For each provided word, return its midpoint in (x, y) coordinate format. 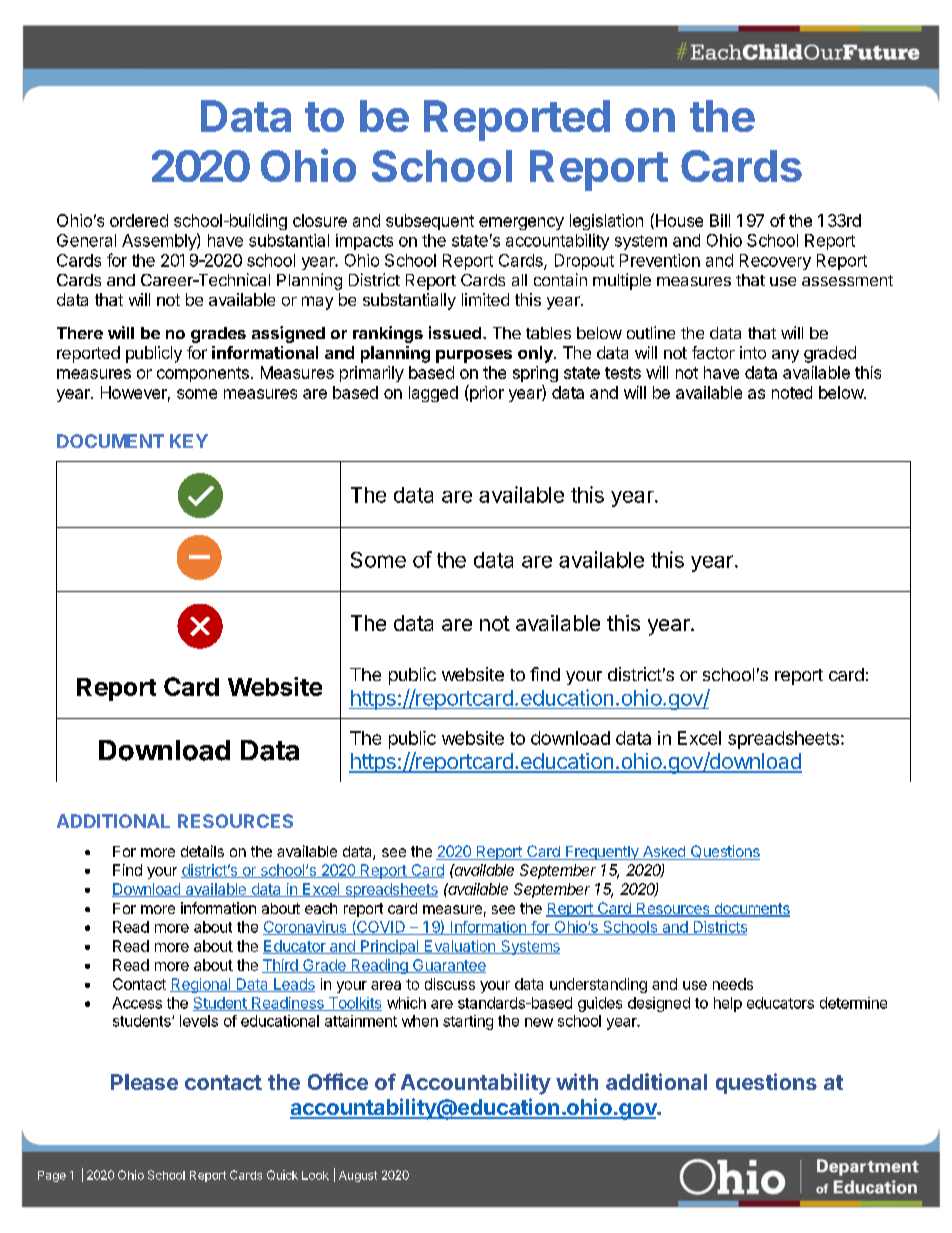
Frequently (602, 853)
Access (137, 1003)
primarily (372, 374)
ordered (139, 220)
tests (623, 373)
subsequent (430, 222)
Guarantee (448, 966)
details (202, 851)
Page (52, 1176)
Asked (663, 853)
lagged (433, 394)
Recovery (775, 262)
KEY (189, 441)
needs (733, 984)
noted (792, 392)
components (203, 374)
